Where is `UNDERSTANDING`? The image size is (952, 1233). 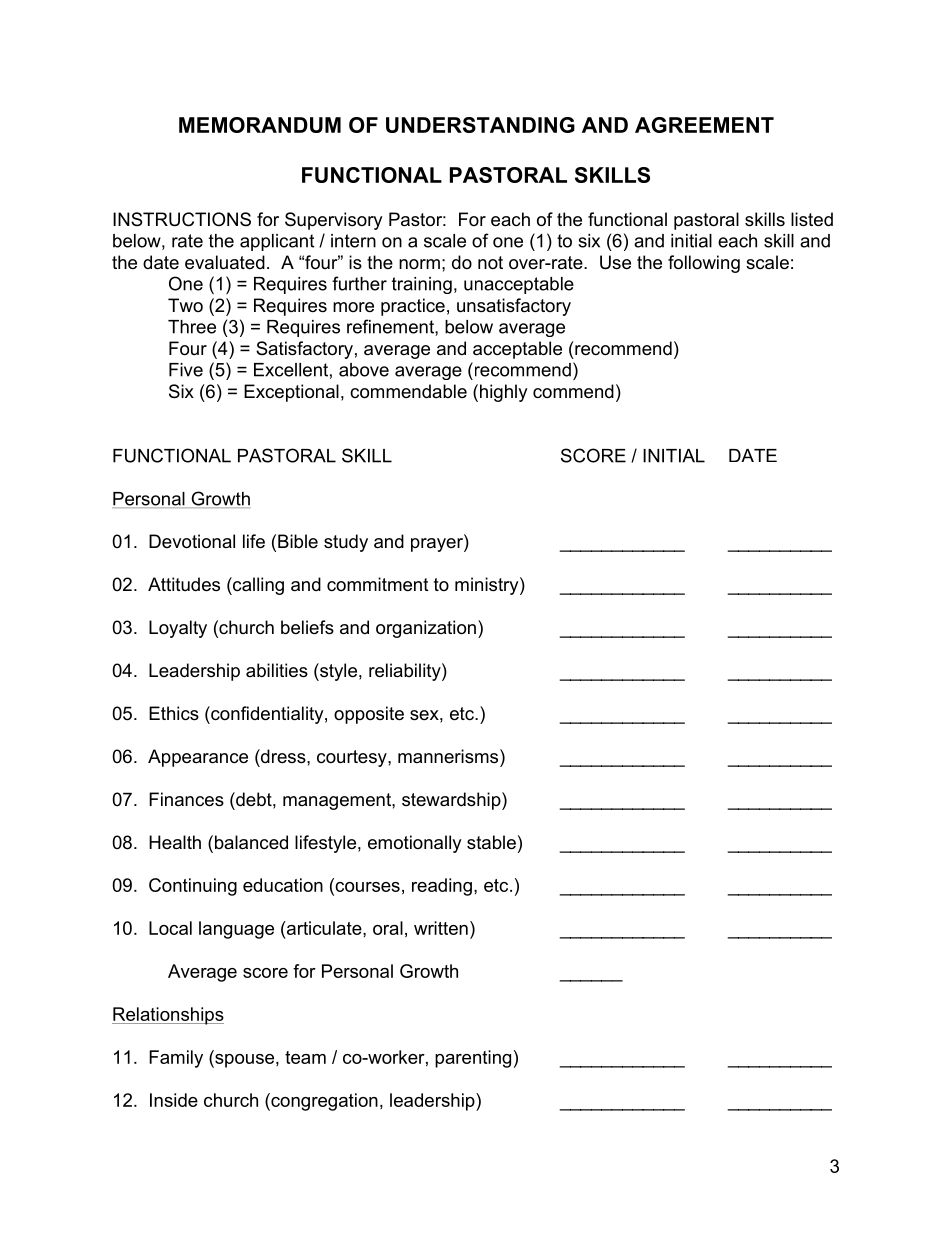
UNDERSTANDING is located at coordinates (480, 125).
